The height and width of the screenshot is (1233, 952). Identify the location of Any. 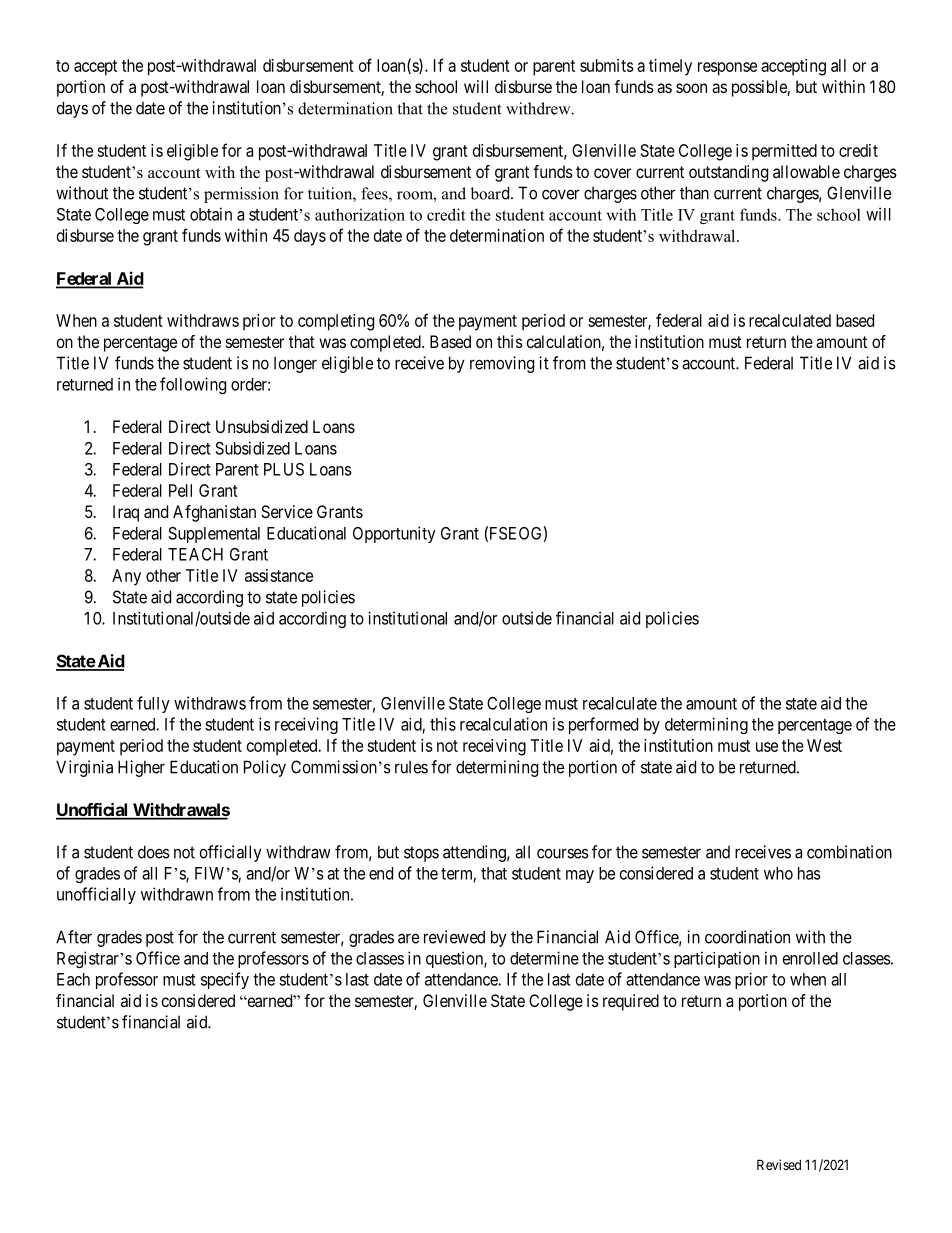
(126, 577).
